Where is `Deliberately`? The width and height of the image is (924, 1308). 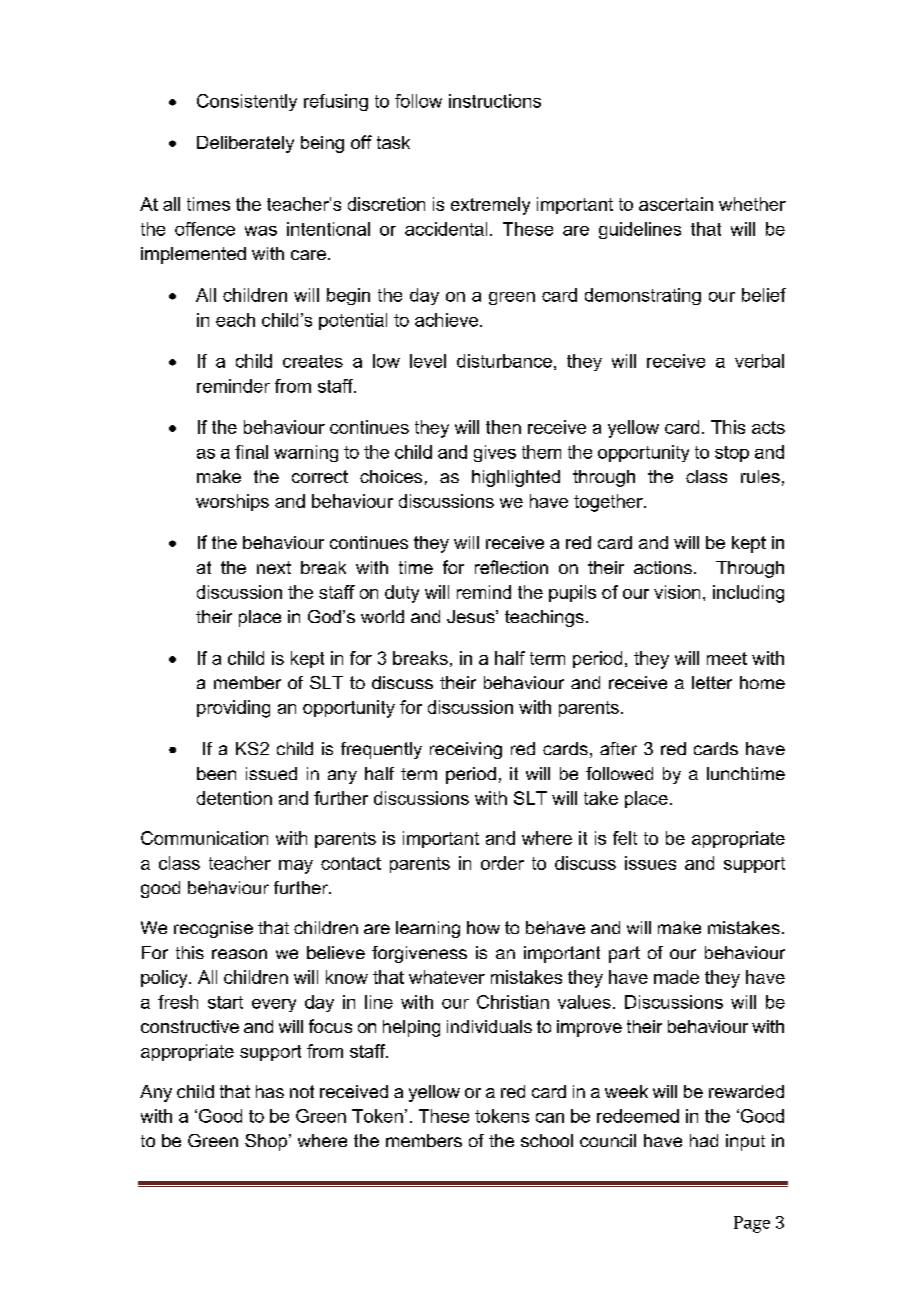
Deliberately is located at coordinates (245, 144).
